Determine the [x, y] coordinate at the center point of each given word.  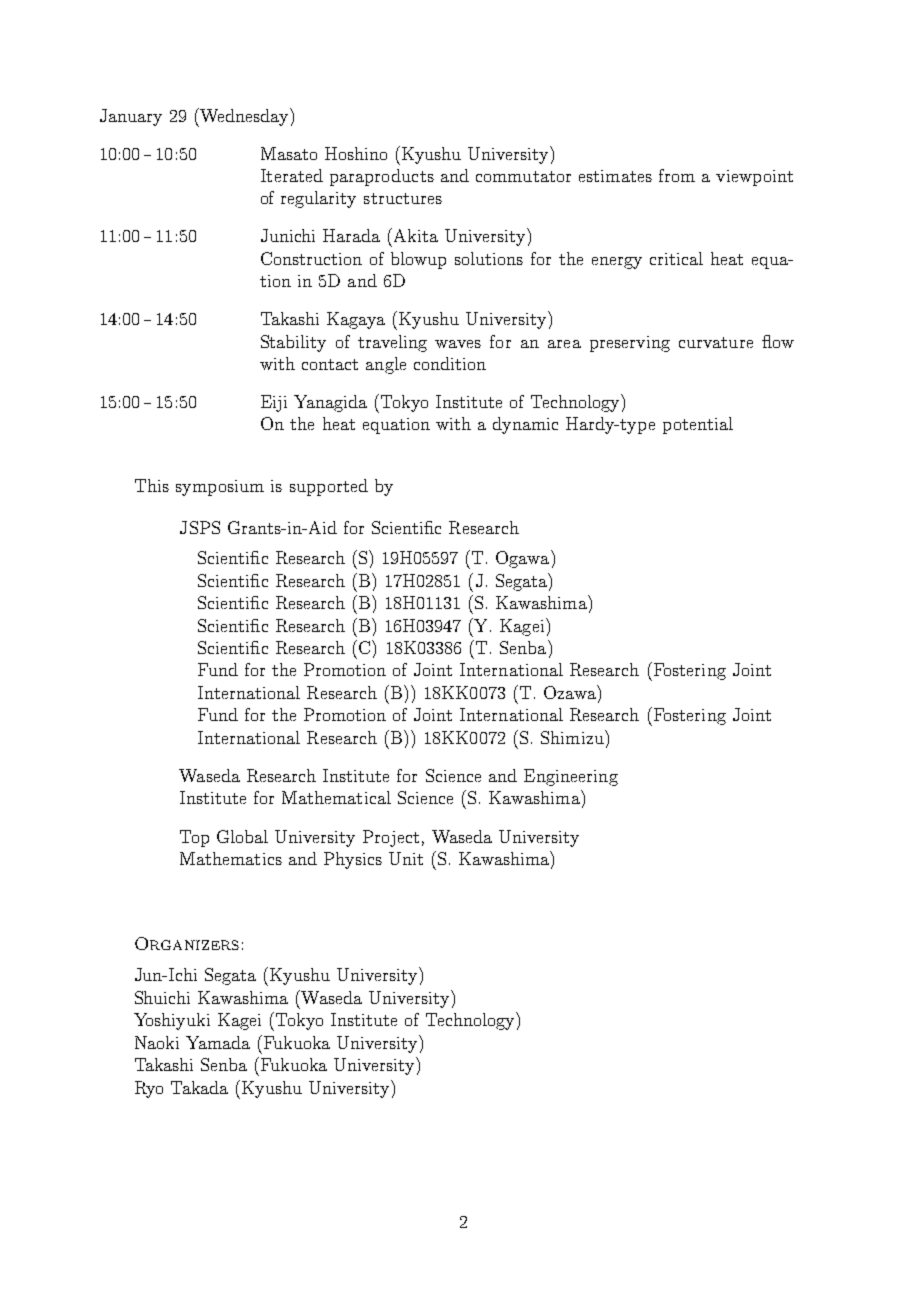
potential [698, 425]
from [677, 175]
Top [194, 838]
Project [391, 838]
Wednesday [244, 117]
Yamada [218, 1042]
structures [403, 198]
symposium [220, 488]
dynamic [525, 425]
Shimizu [573, 737]
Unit [406, 858]
